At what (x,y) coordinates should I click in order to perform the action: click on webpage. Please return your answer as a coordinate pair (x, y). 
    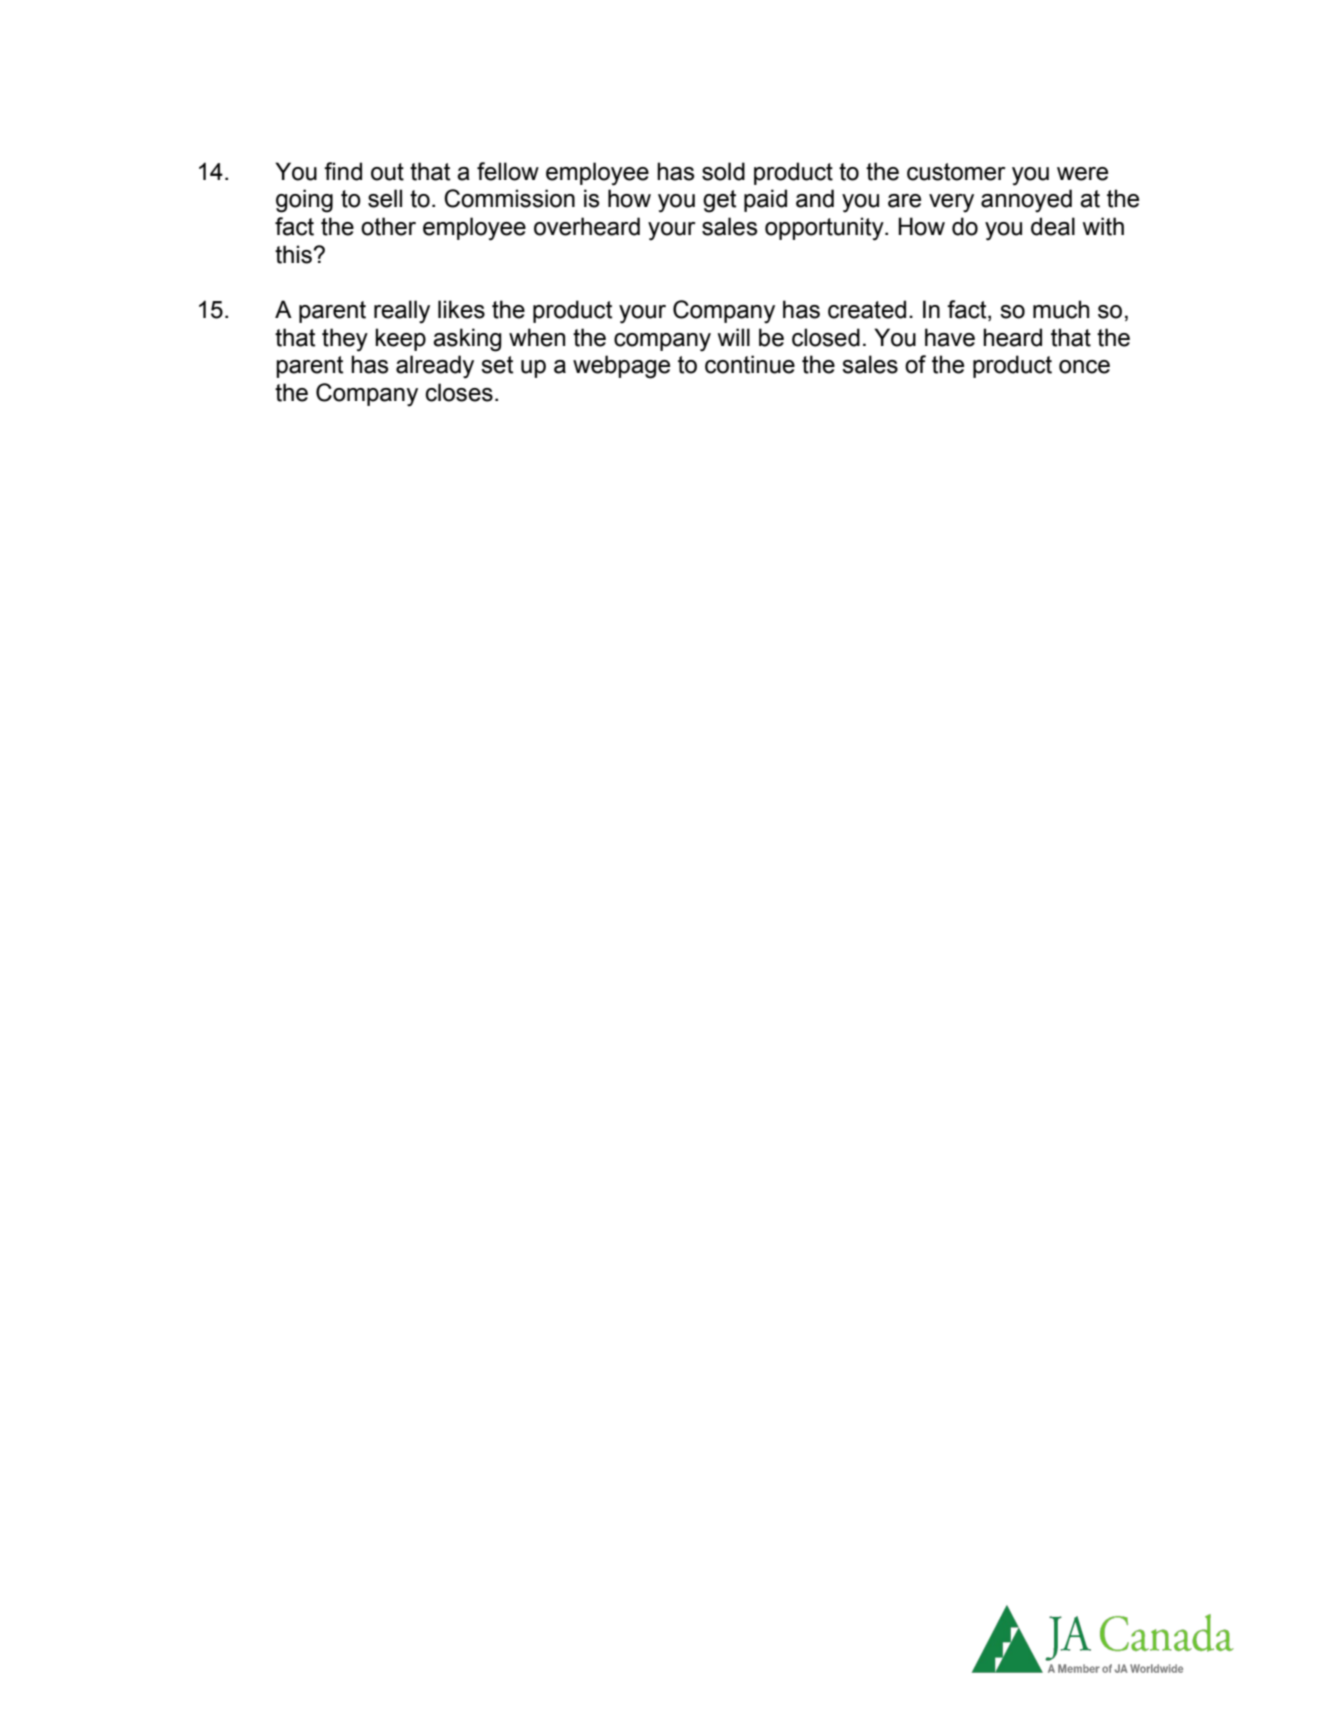
    Looking at the image, I should click on (621, 367).
